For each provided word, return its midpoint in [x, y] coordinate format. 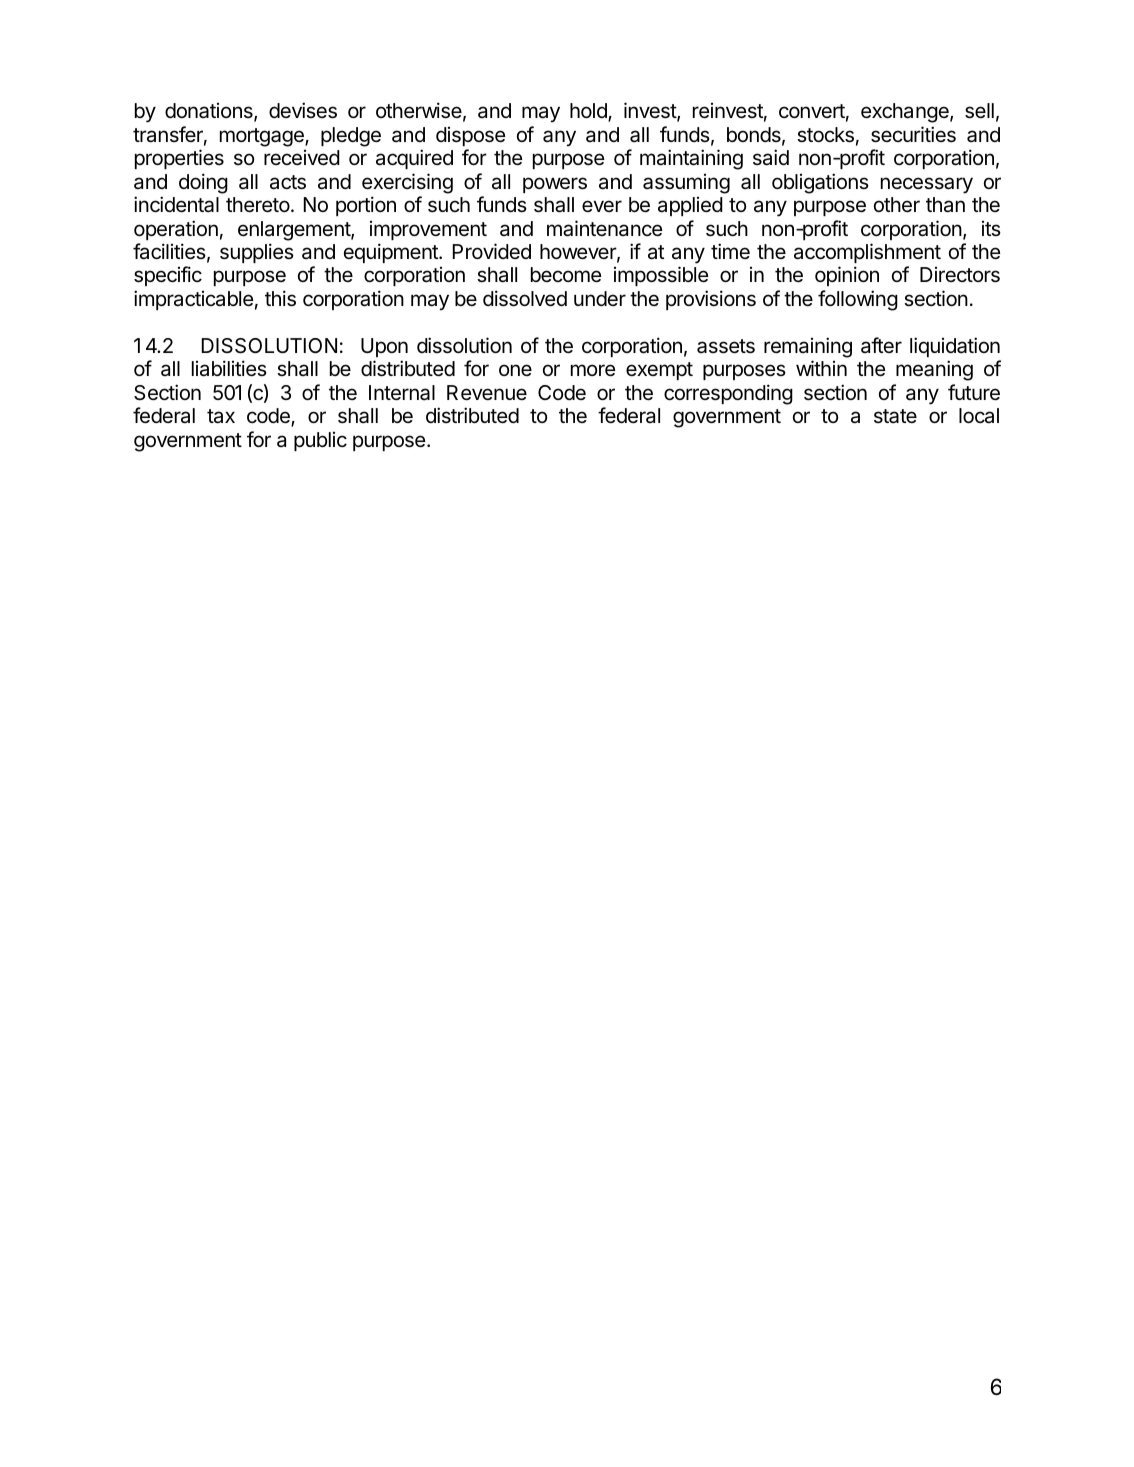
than [945, 205]
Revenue [487, 393]
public [320, 441]
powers [555, 185]
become [566, 275]
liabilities [229, 368]
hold [589, 112]
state [895, 416]
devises [303, 110]
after [881, 345]
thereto [258, 205]
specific [168, 276]
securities [913, 134]
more [593, 370]
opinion [847, 276]
